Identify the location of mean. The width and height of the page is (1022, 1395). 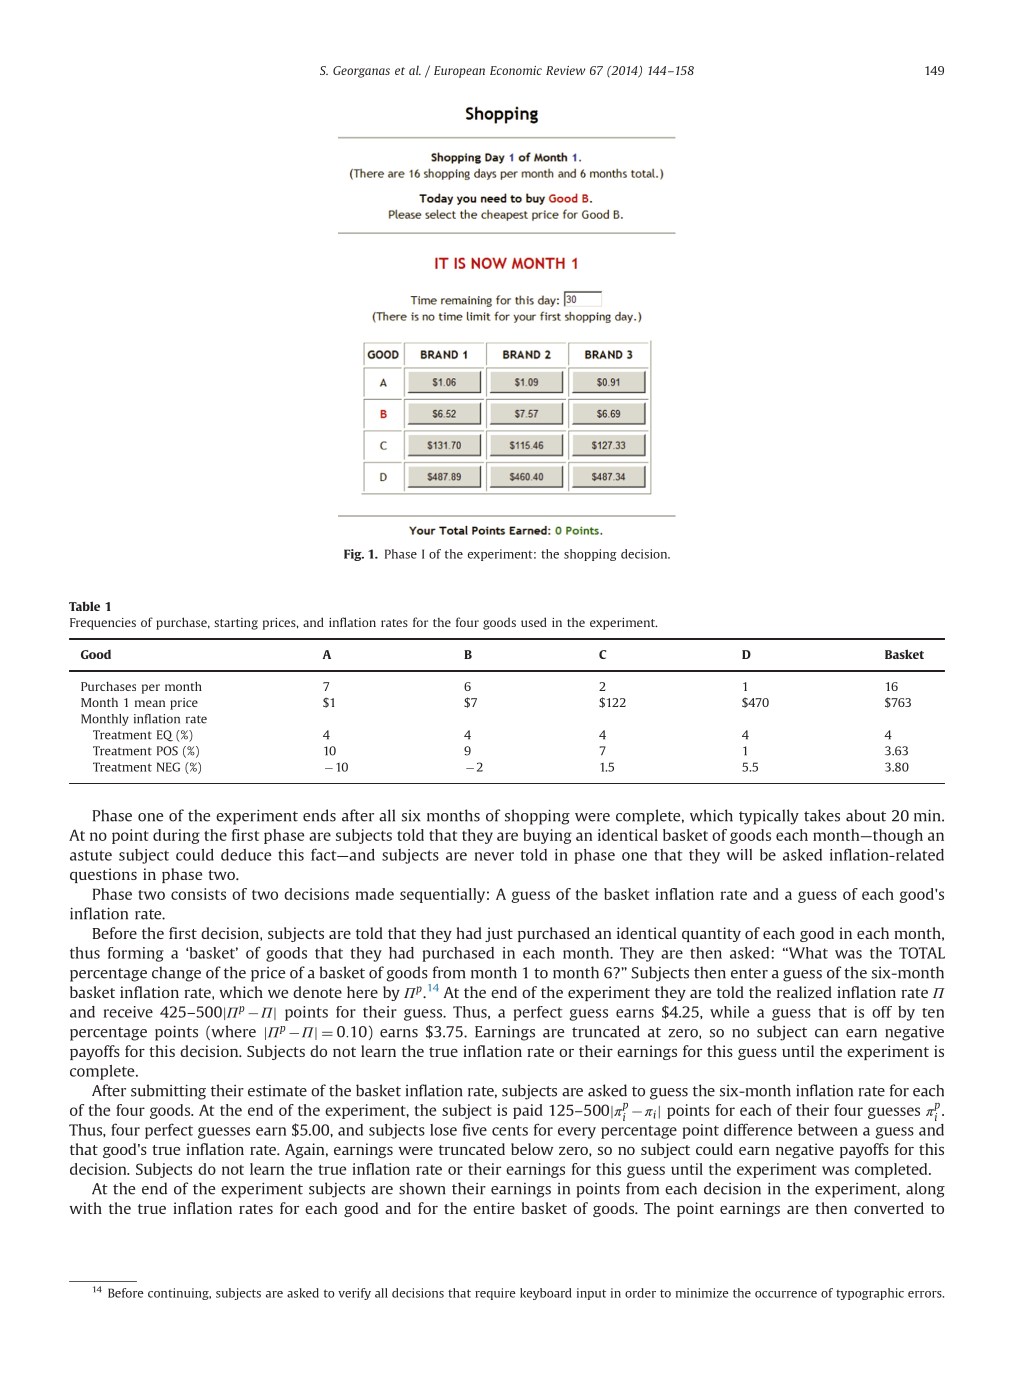
(150, 703).
